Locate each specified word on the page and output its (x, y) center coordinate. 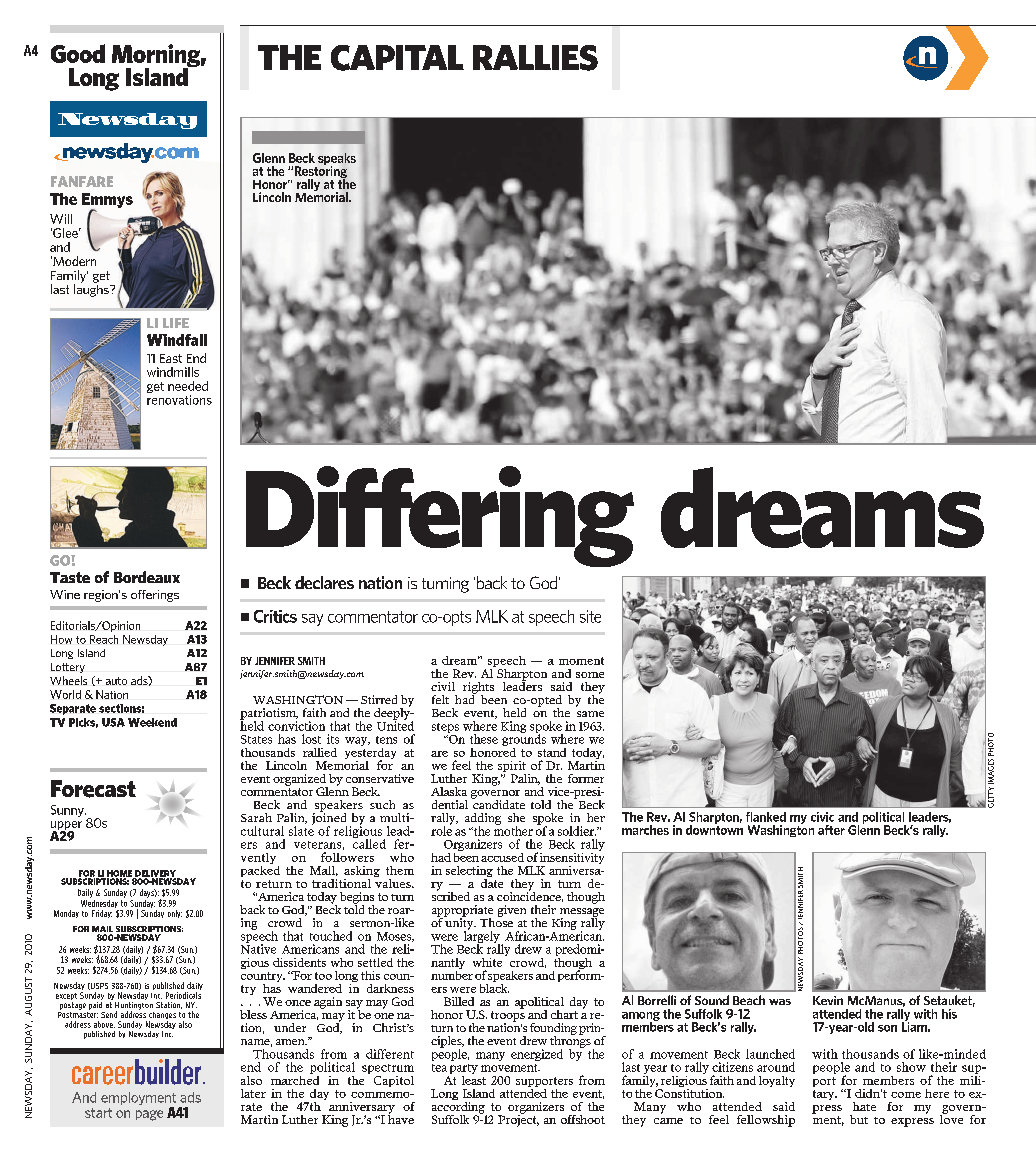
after (831, 830)
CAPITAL (397, 58)
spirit (512, 768)
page (149, 1115)
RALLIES (535, 58)
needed (188, 386)
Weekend (152, 722)
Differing (440, 516)
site (590, 616)
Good (78, 53)
